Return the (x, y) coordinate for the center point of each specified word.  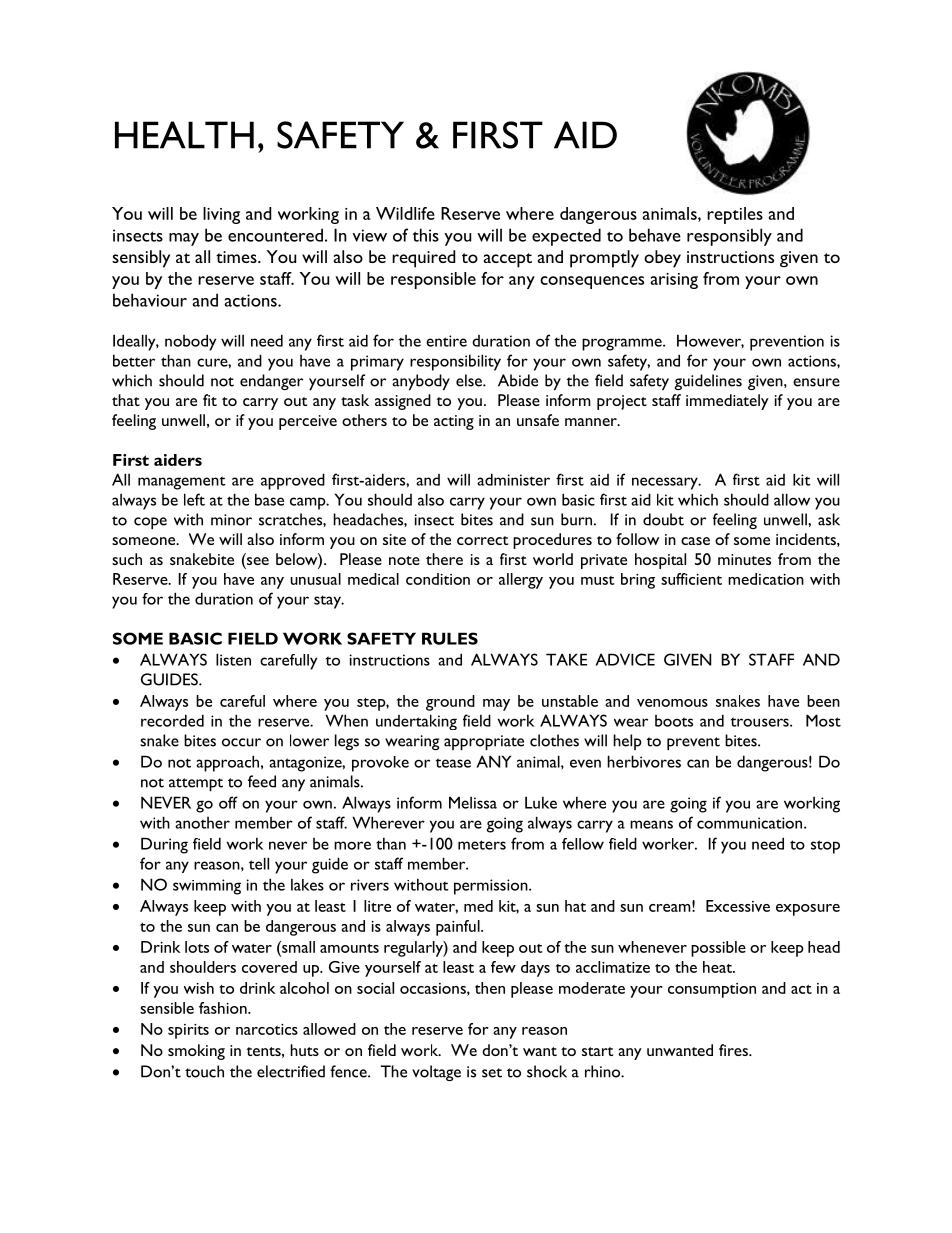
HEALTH (184, 135)
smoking (196, 1052)
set (492, 1073)
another (202, 823)
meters (482, 845)
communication (751, 823)
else (470, 380)
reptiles (735, 215)
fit (210, 400)
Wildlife (405, 213)
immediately (727, 402)
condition (438, 579)
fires (734, 1050)
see (257, 562)
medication (766, 579)
